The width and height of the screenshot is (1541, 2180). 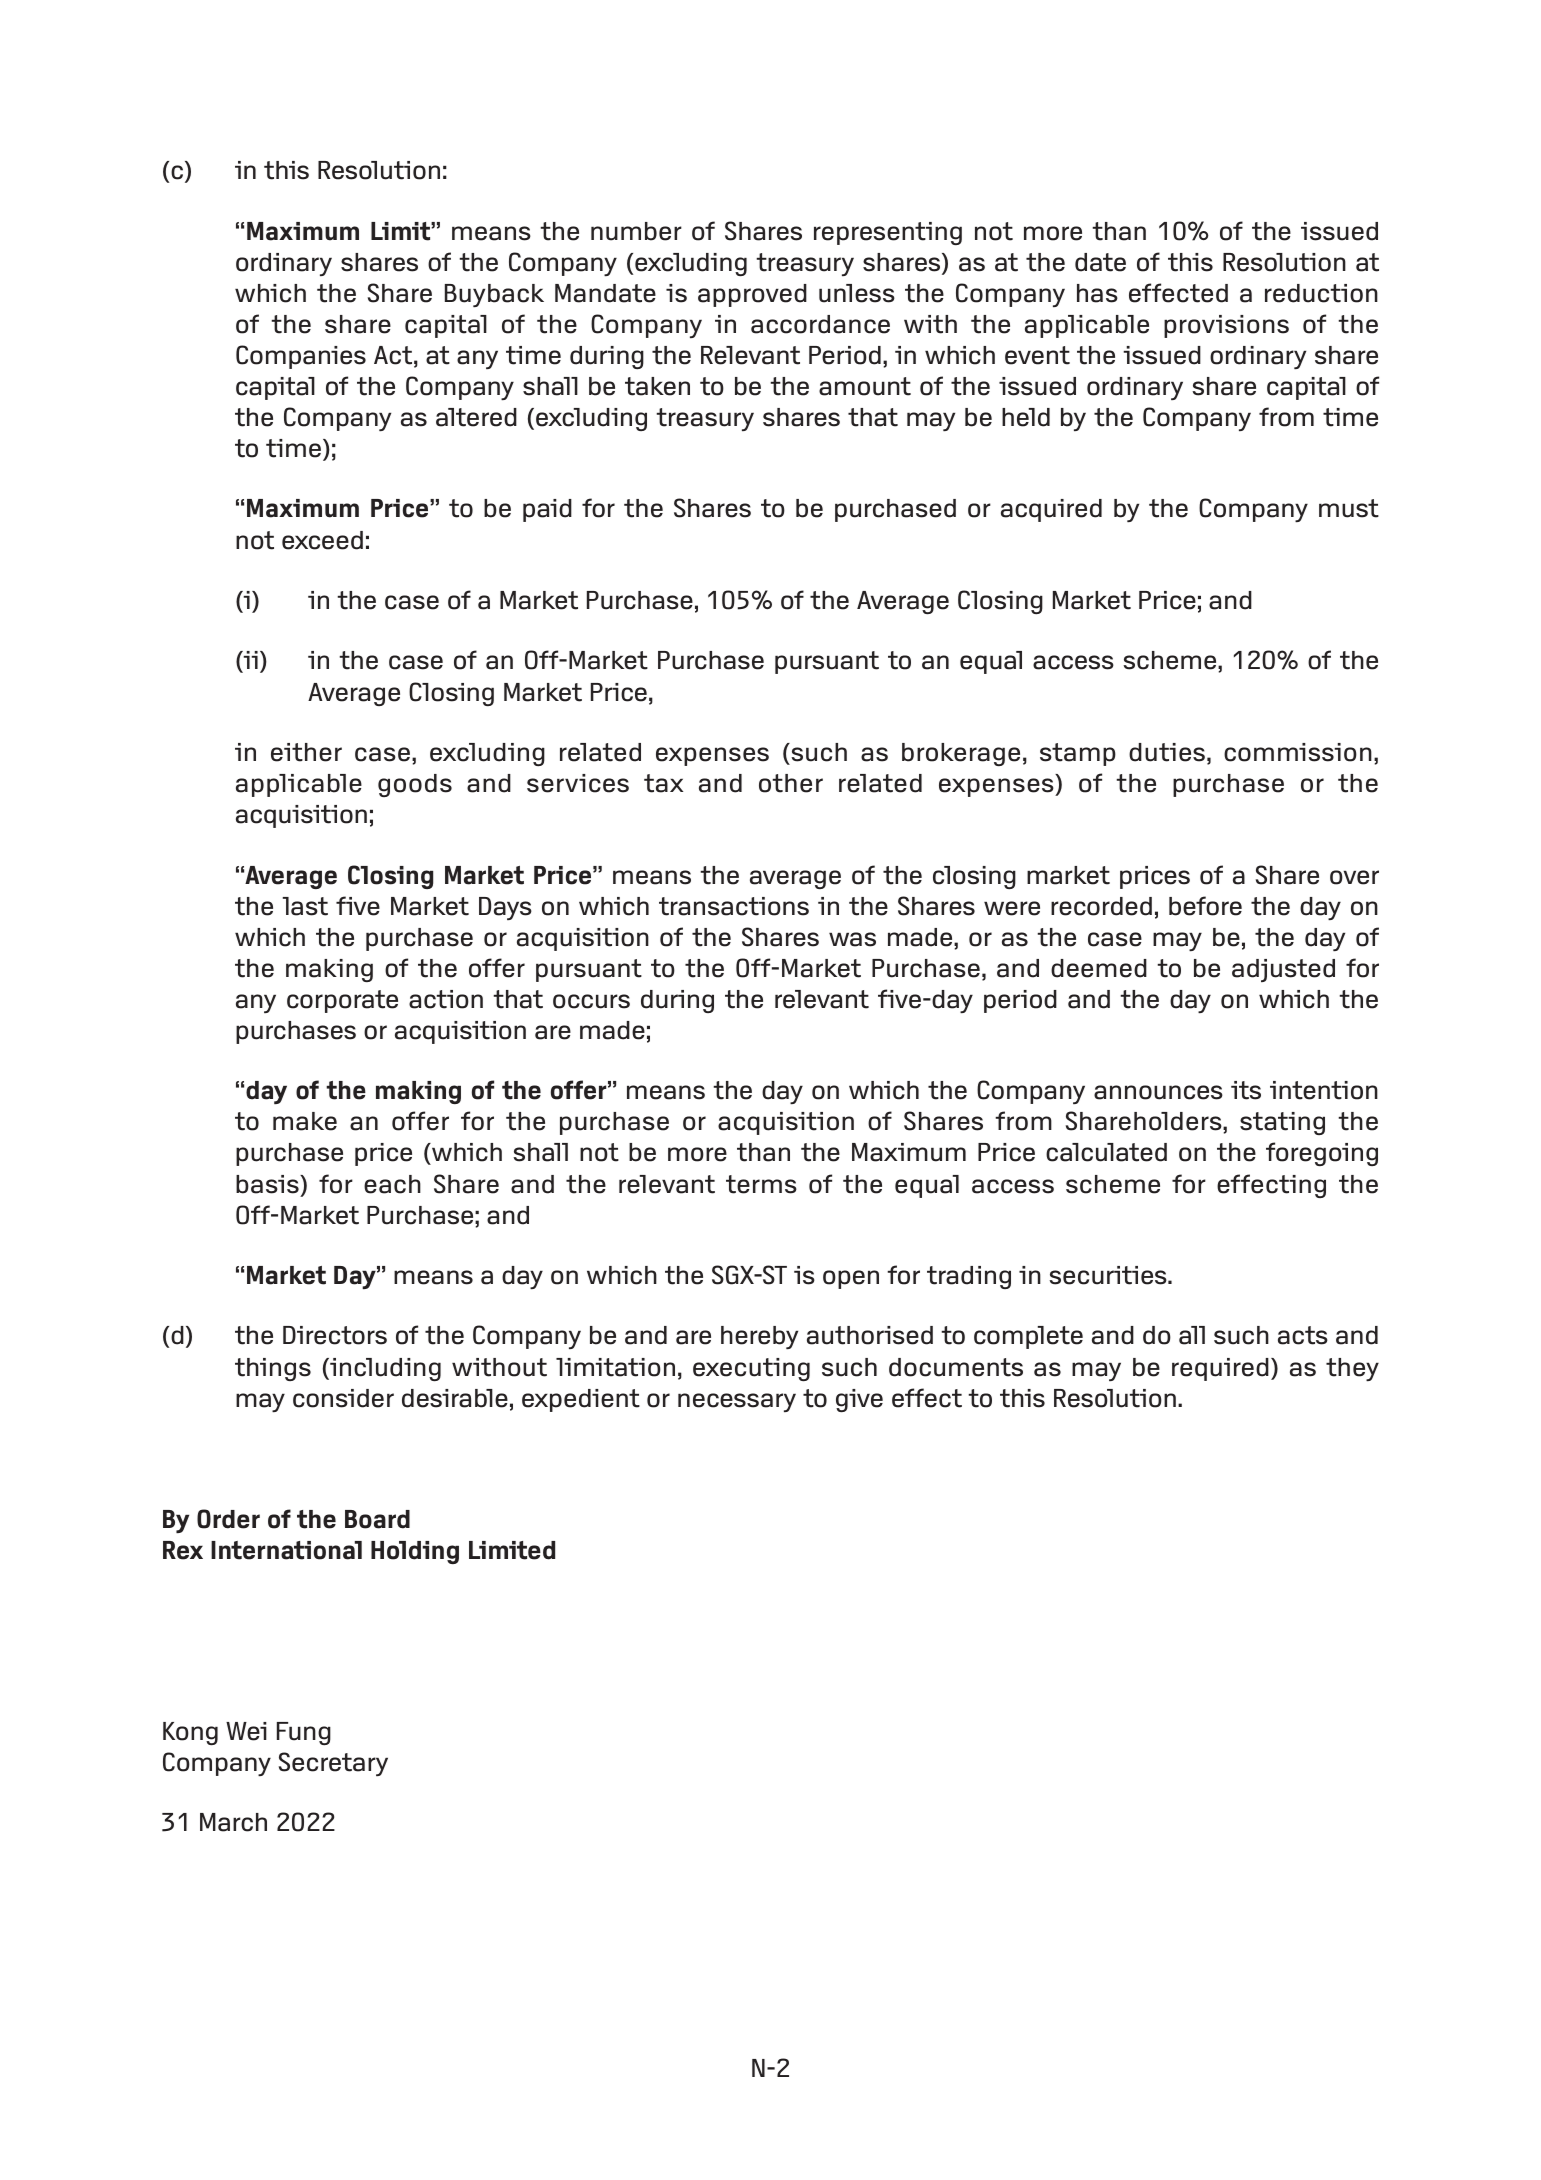 What do you see at coordinates (304, 1733) in the screenshot?
I see `Fung` at bounding box center [304, 1733].
